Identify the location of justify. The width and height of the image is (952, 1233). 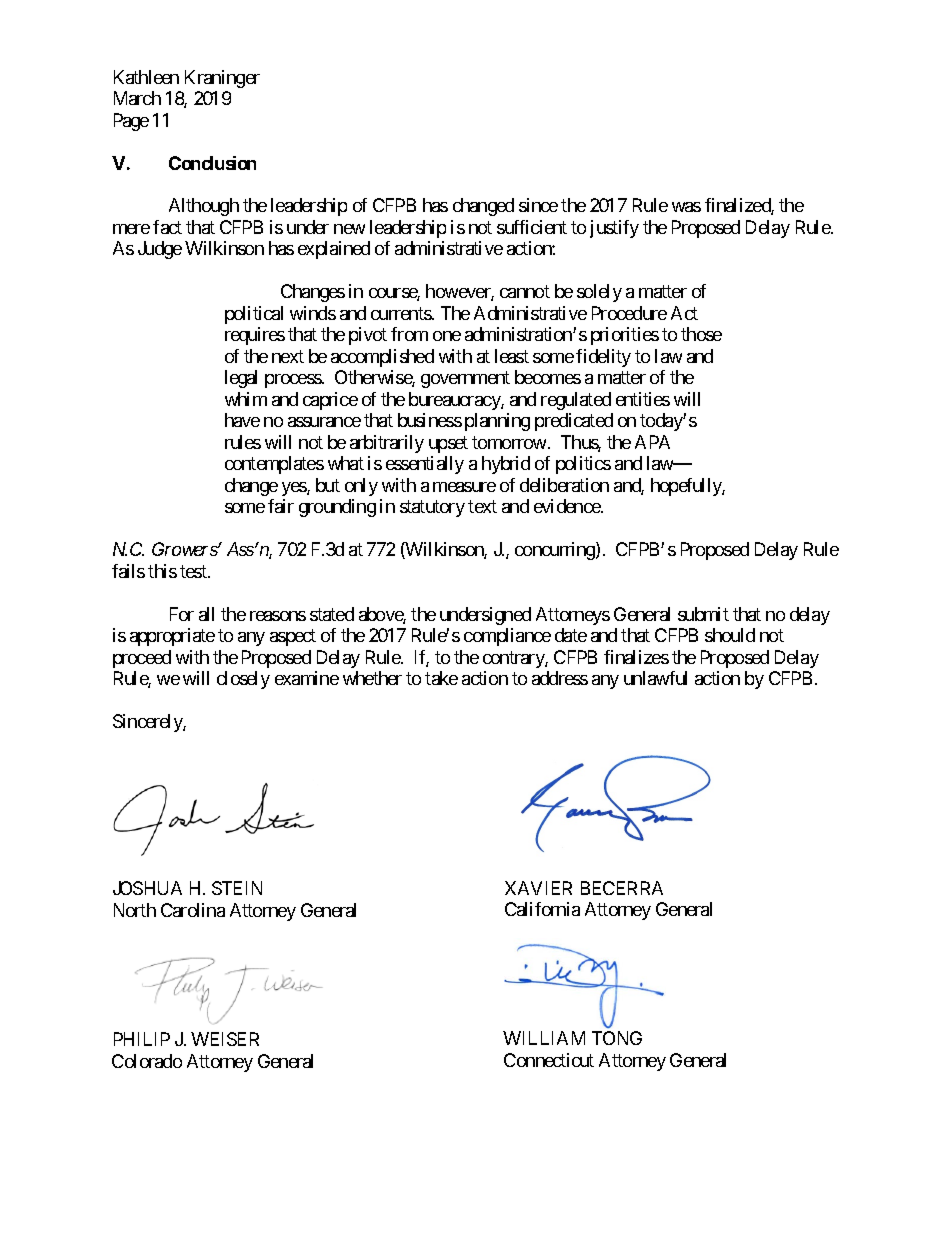
(614, 229).
